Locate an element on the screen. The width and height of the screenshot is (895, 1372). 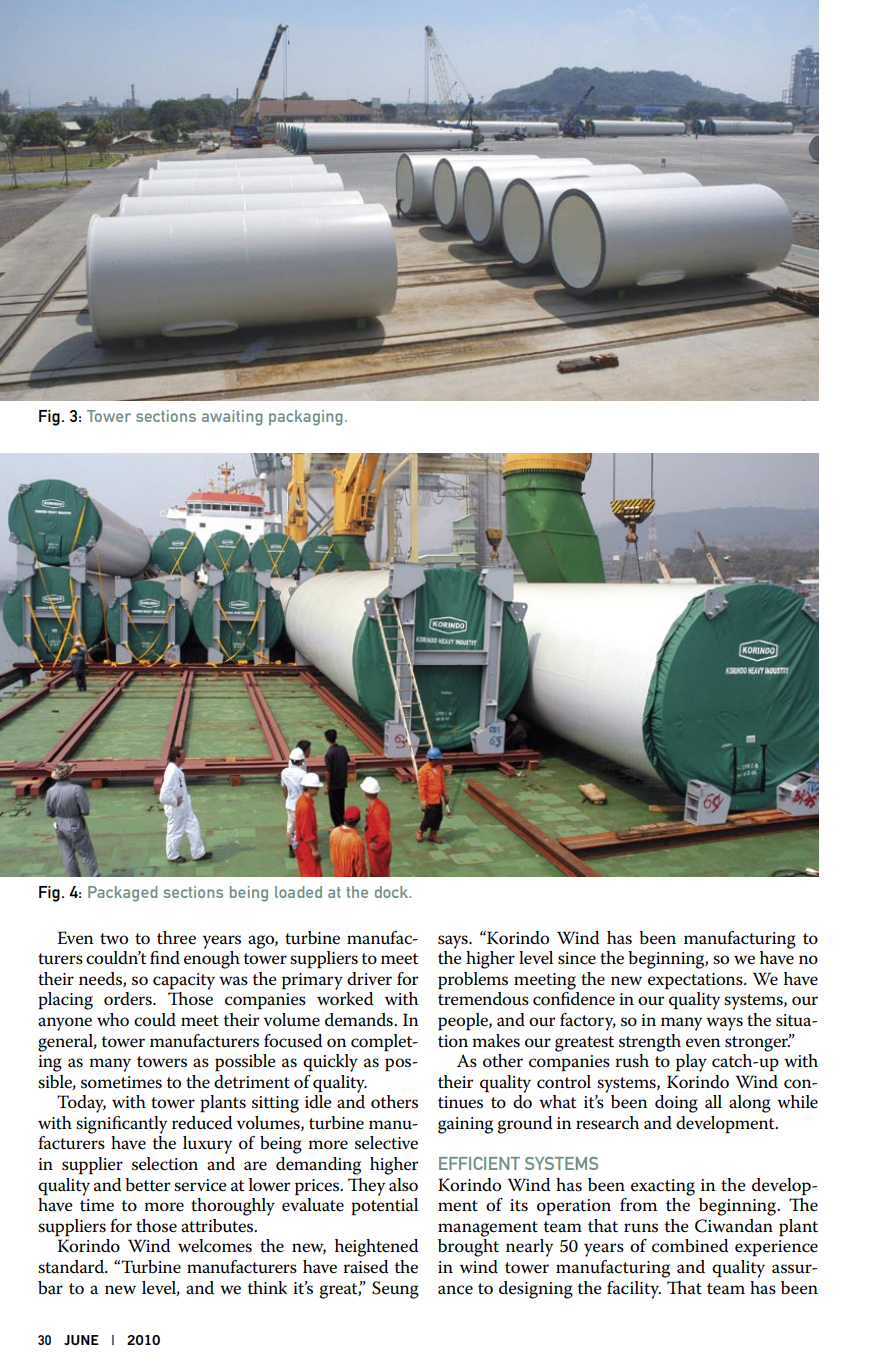
awaiting is located at coordinates (232, 418).
